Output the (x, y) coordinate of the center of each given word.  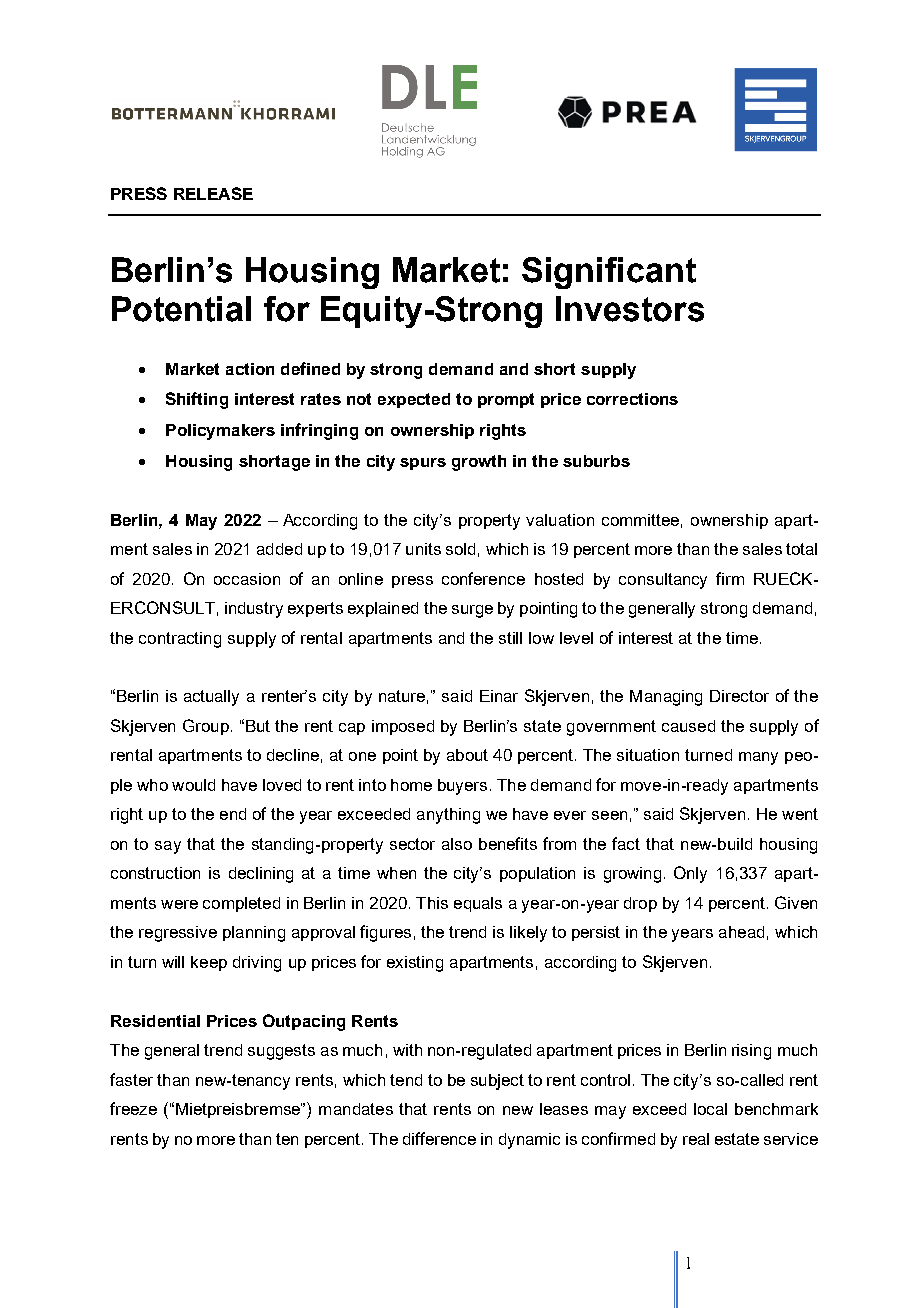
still (510, 638)
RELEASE (213, 193)
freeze (133, 1108)
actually (211, 698)
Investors (630, 309)
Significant (609, 273)
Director (739, 696)
